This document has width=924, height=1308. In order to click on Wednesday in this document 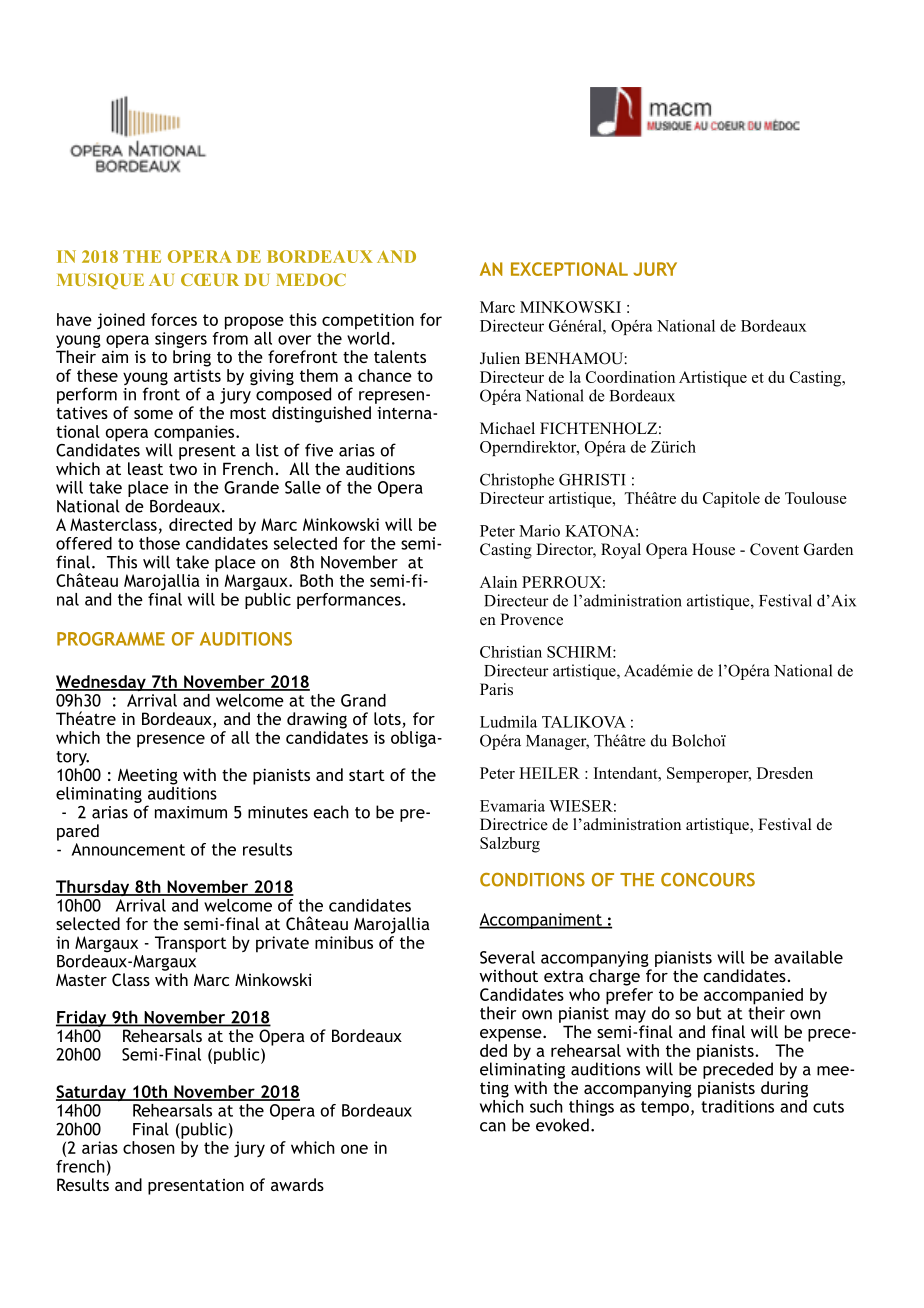, I will do `click(102, 683)`.
